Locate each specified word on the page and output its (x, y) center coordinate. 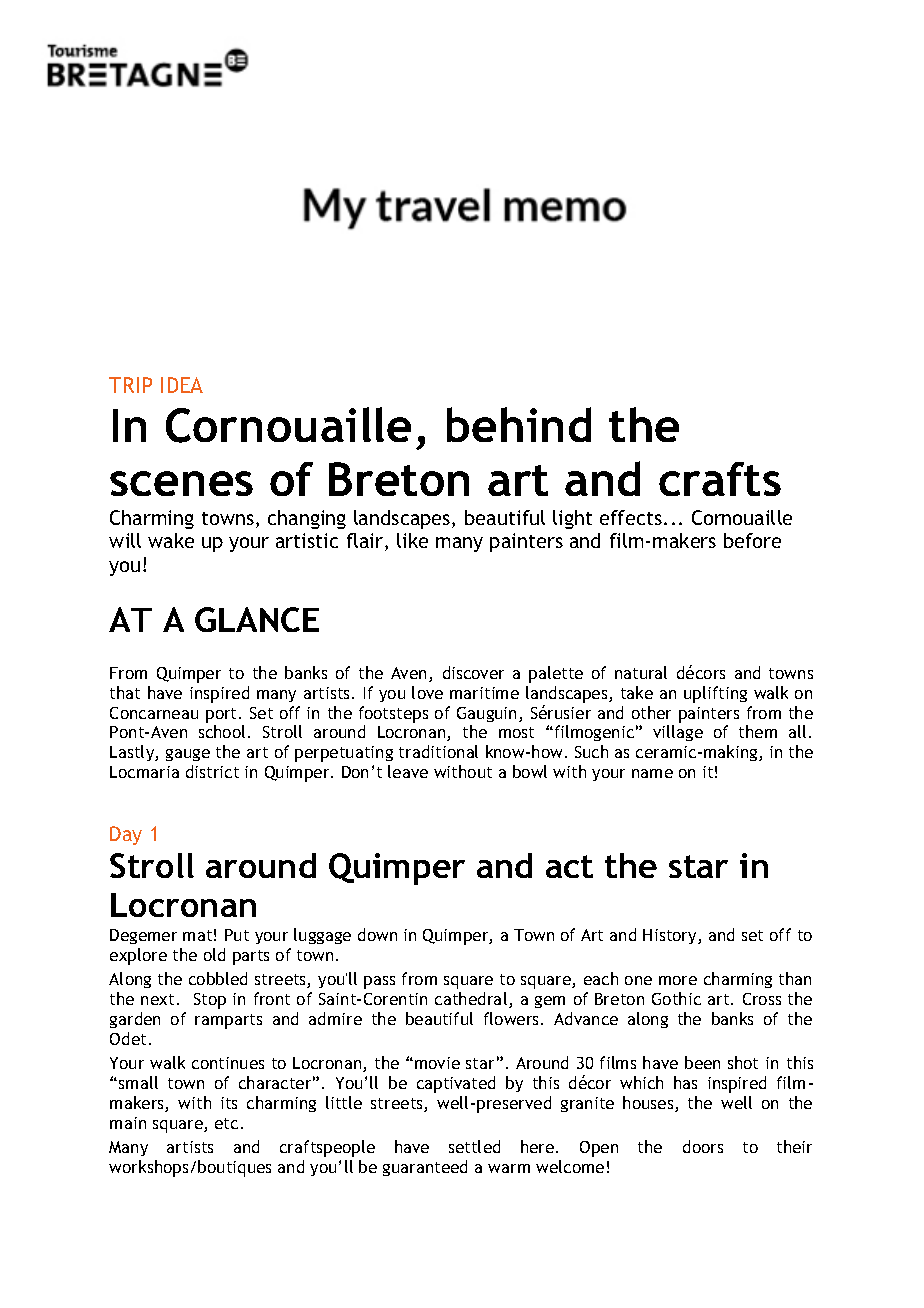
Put (237, 935)
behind (519, 424)
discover (473, 672)
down (377, 934)
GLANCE (257, 619)
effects (632, 517)
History (671, 936)
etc (226, 1123)
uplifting (715, 694)
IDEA (182, 385)
